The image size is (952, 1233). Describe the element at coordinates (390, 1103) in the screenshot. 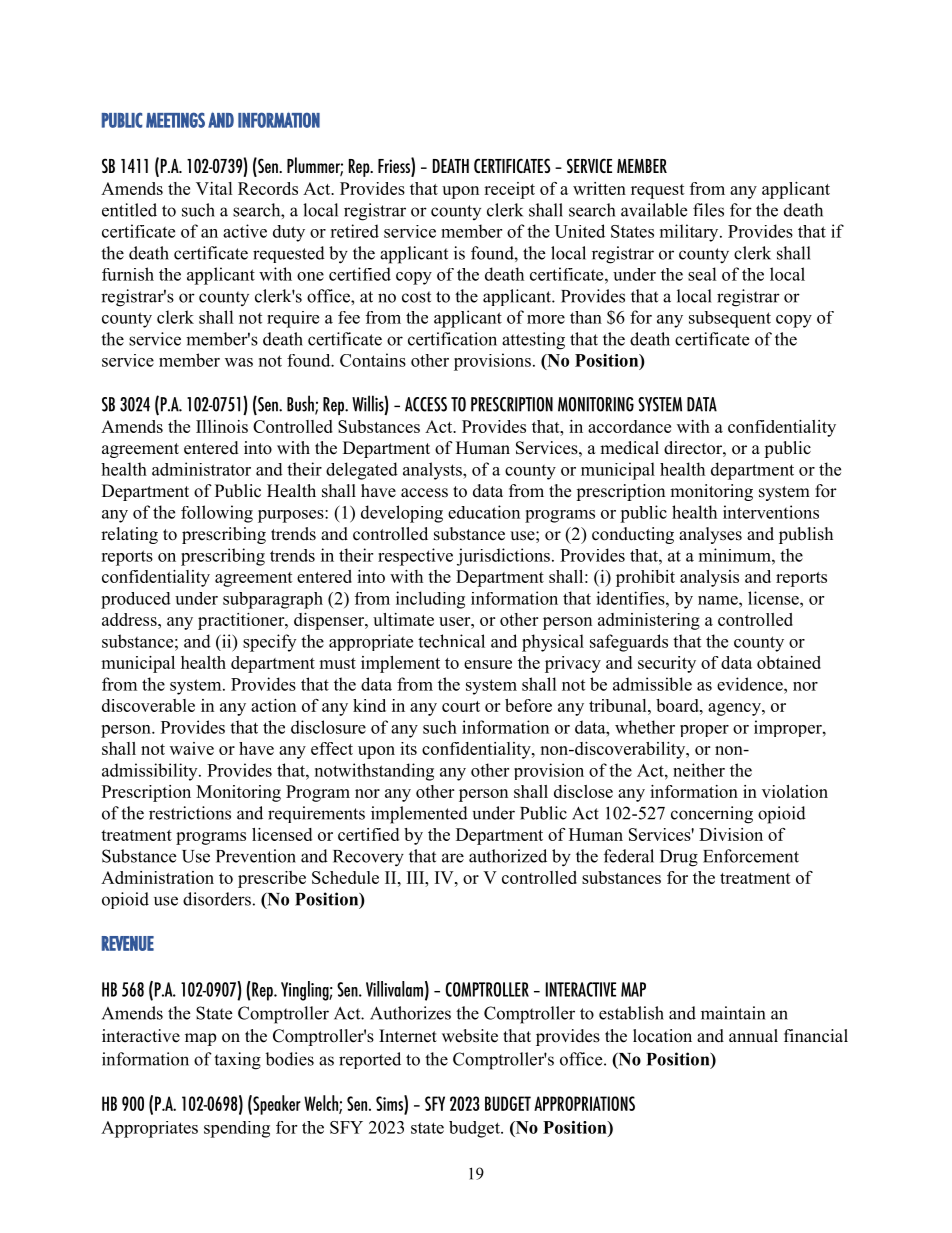

I see `Sims` at that location.
